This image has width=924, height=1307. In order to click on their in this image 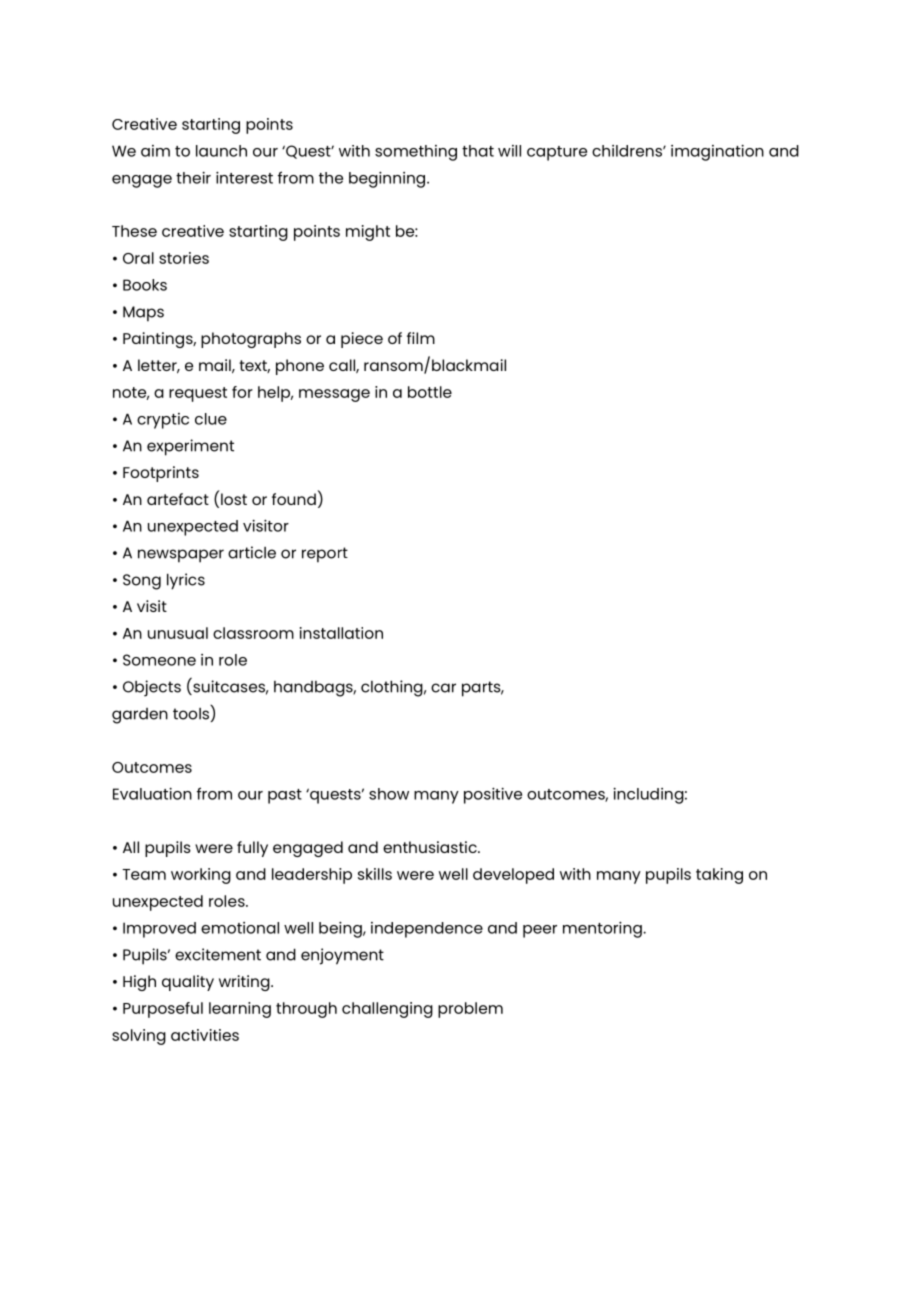, I will do `click(193, 178)`.
